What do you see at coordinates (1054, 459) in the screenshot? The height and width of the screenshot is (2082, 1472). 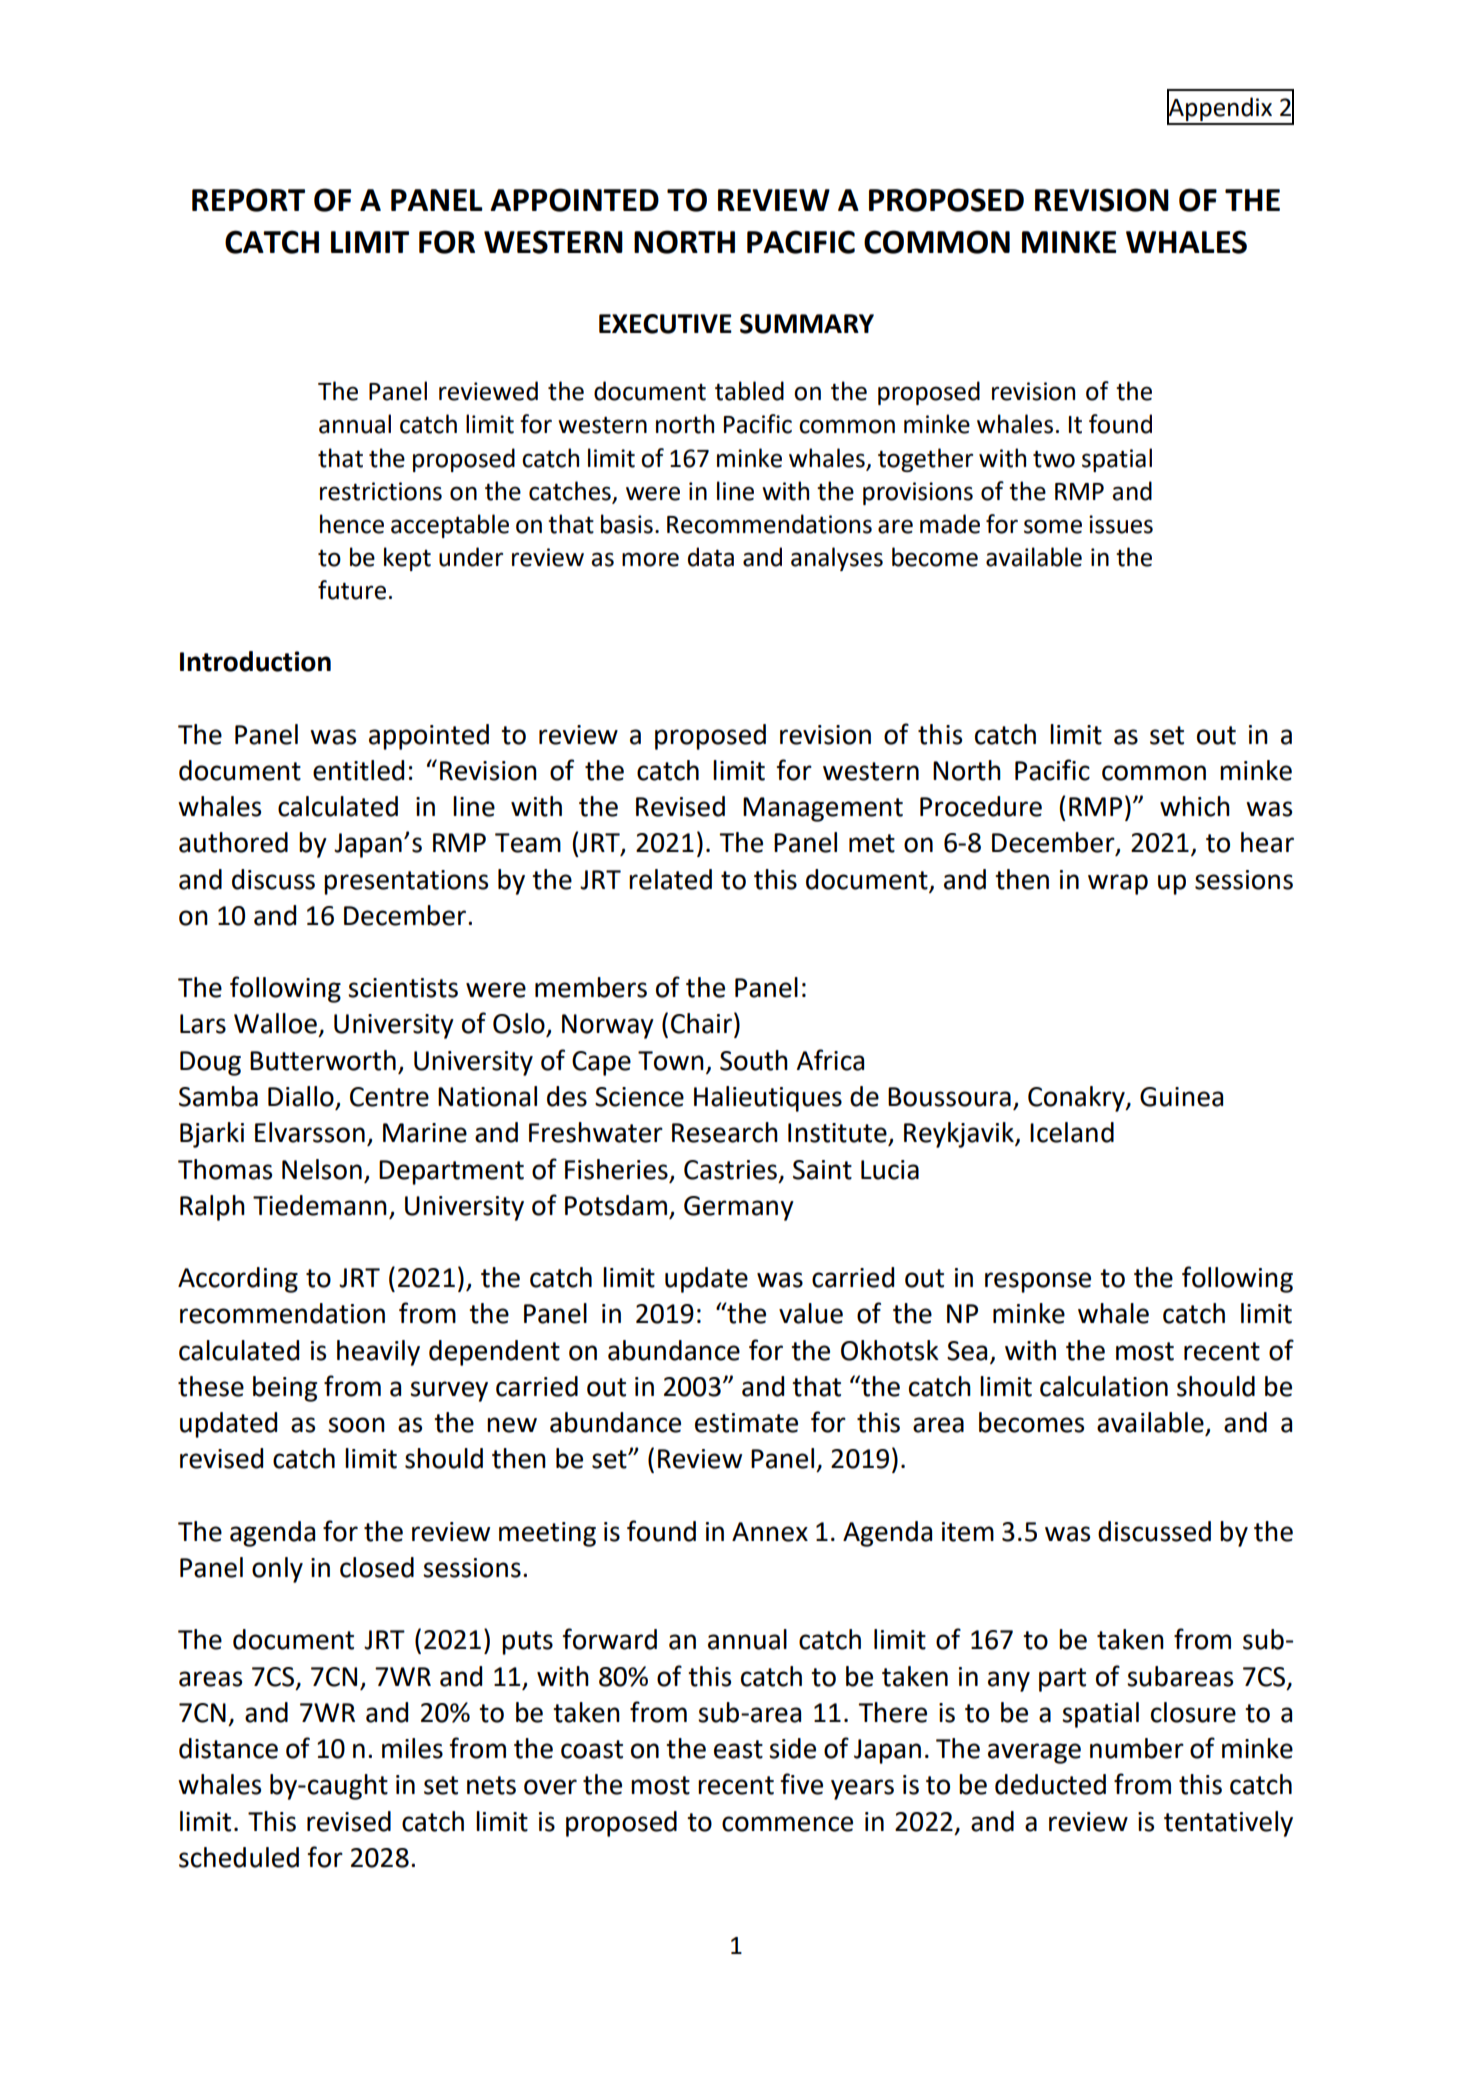 I see `two` at bounding box center [1054, 459].
